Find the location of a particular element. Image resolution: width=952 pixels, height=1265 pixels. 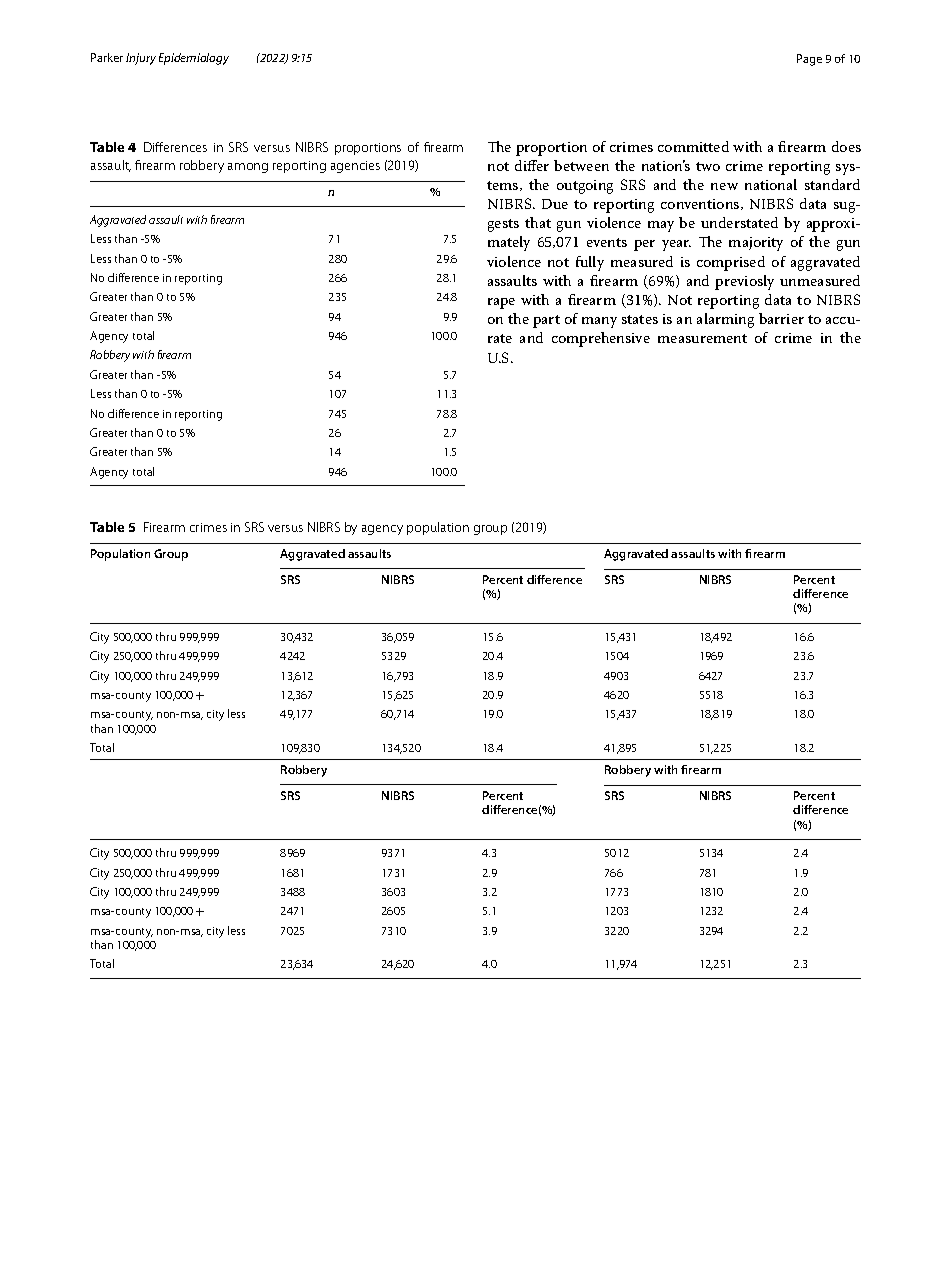

does is located at coordinates (846, 146).
